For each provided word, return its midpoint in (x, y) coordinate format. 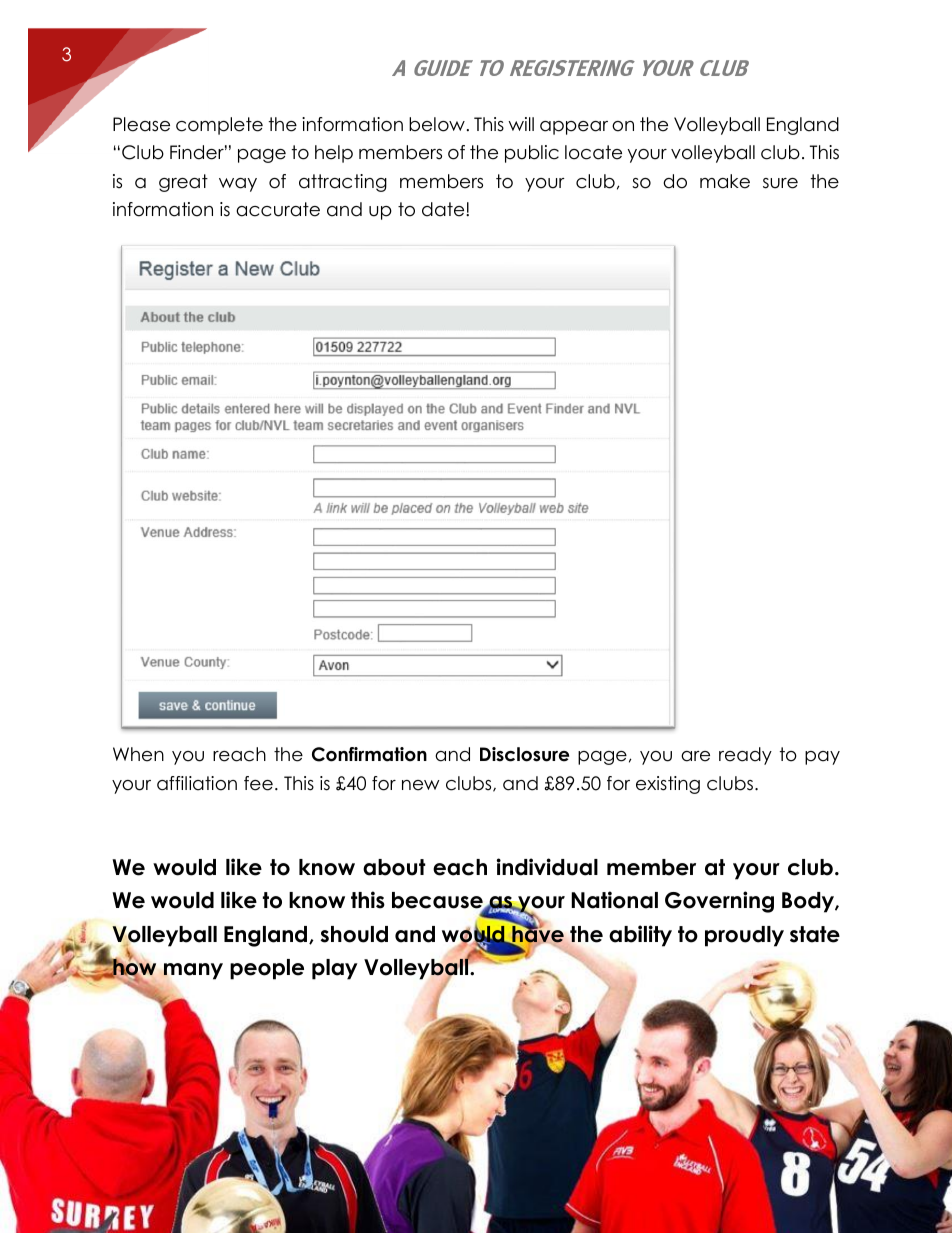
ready (745, 756)
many (193, 971)
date (444, 209)
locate (593, 152)
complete (219, 126)
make (725, 181)
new (421, 785)
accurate (278, 209)
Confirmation (369, 754)
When (138, 754)
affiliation (197, 783)
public (532, 154)
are (695, 756)
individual (547, 867)
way (238, 185)
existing (668, 785)
